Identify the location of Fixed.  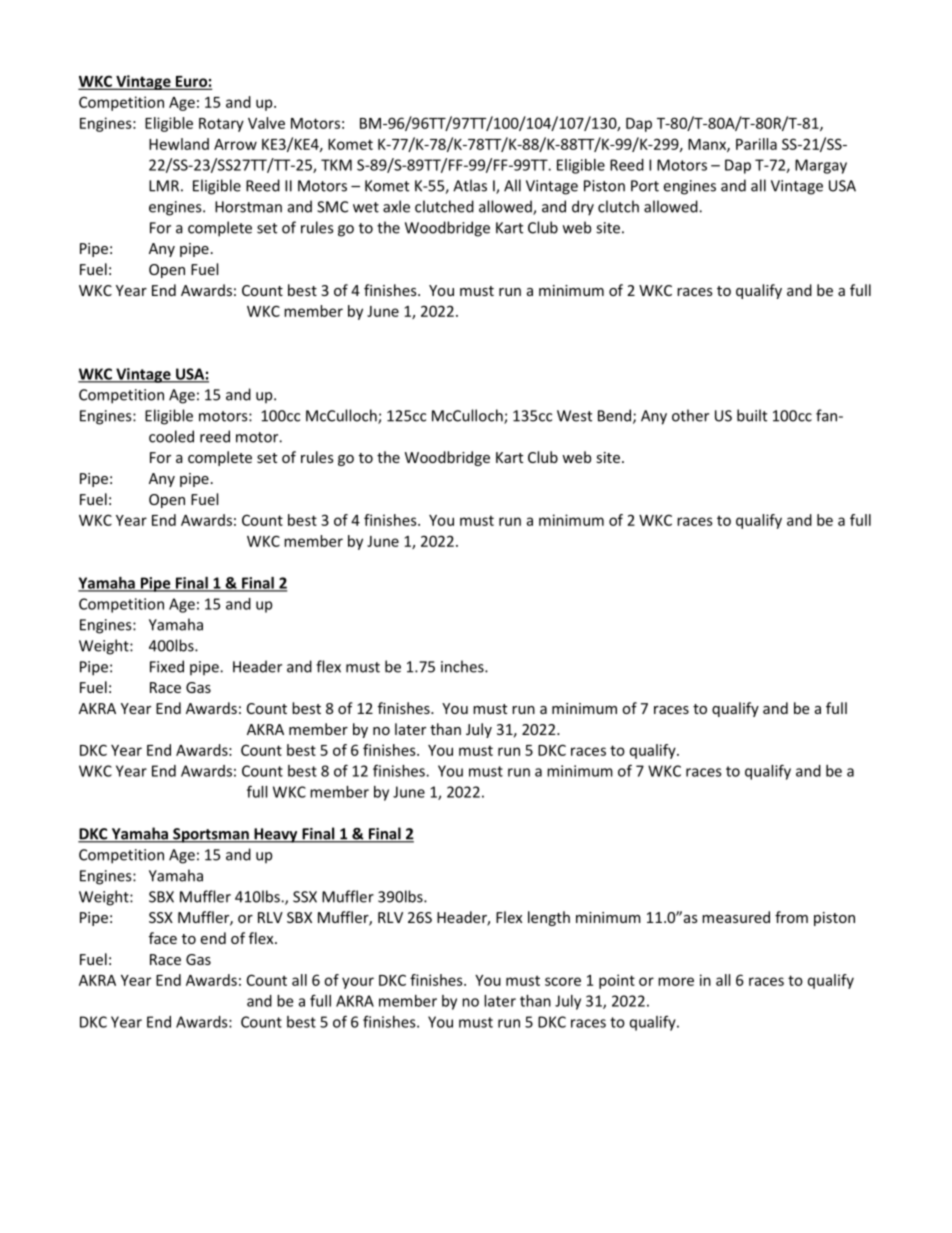
(167, 666).
